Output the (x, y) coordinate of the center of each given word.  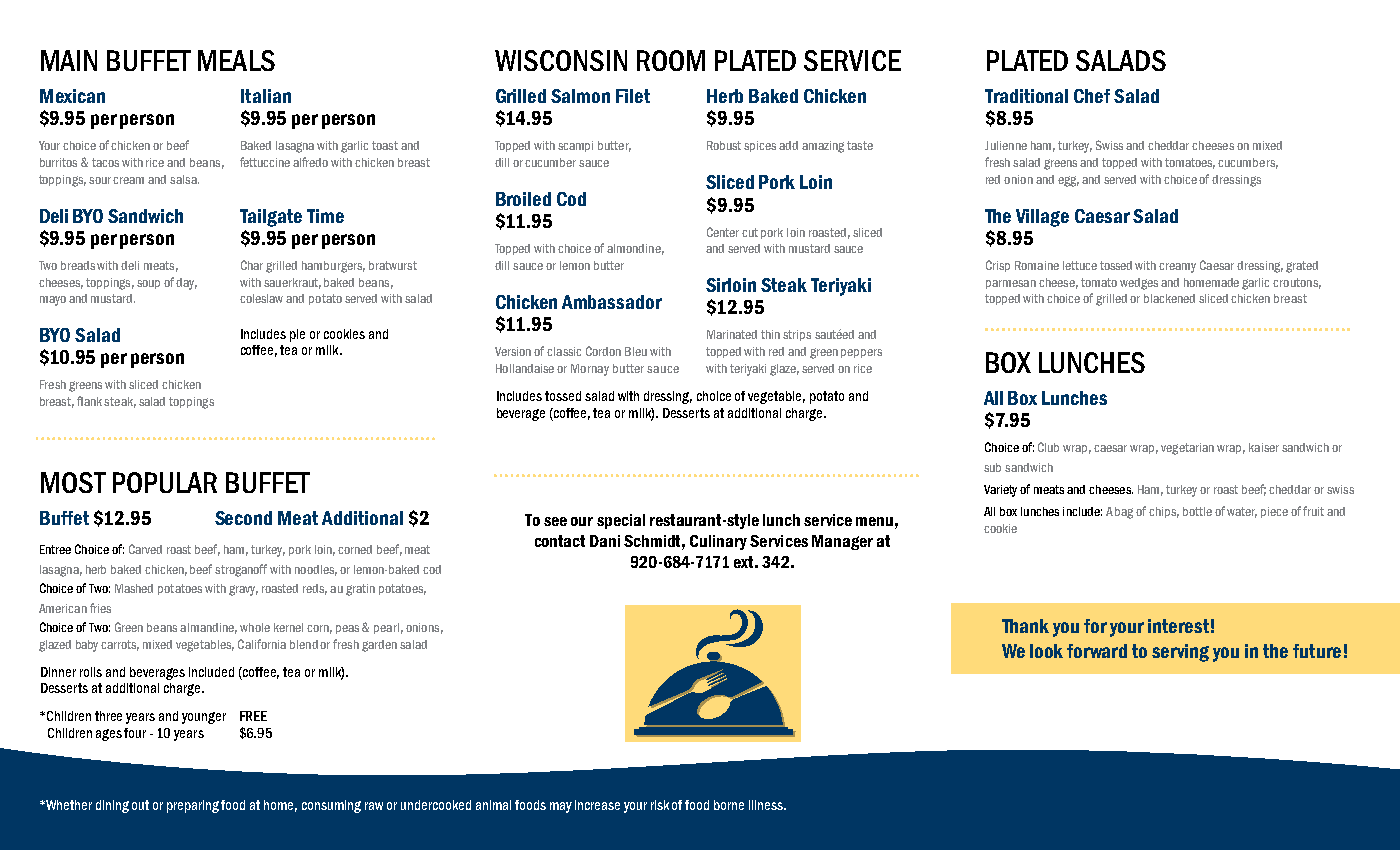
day (186, 284)
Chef (1092, 96)
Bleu (636, 351)
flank (89, 401)
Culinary (718, 542)
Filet (633, 96)
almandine (208, 628)
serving (1180, 653)
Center (723, 232)
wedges (1139, 284)
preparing (194, 806)
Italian (266, 96)
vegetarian (1187, 449)
